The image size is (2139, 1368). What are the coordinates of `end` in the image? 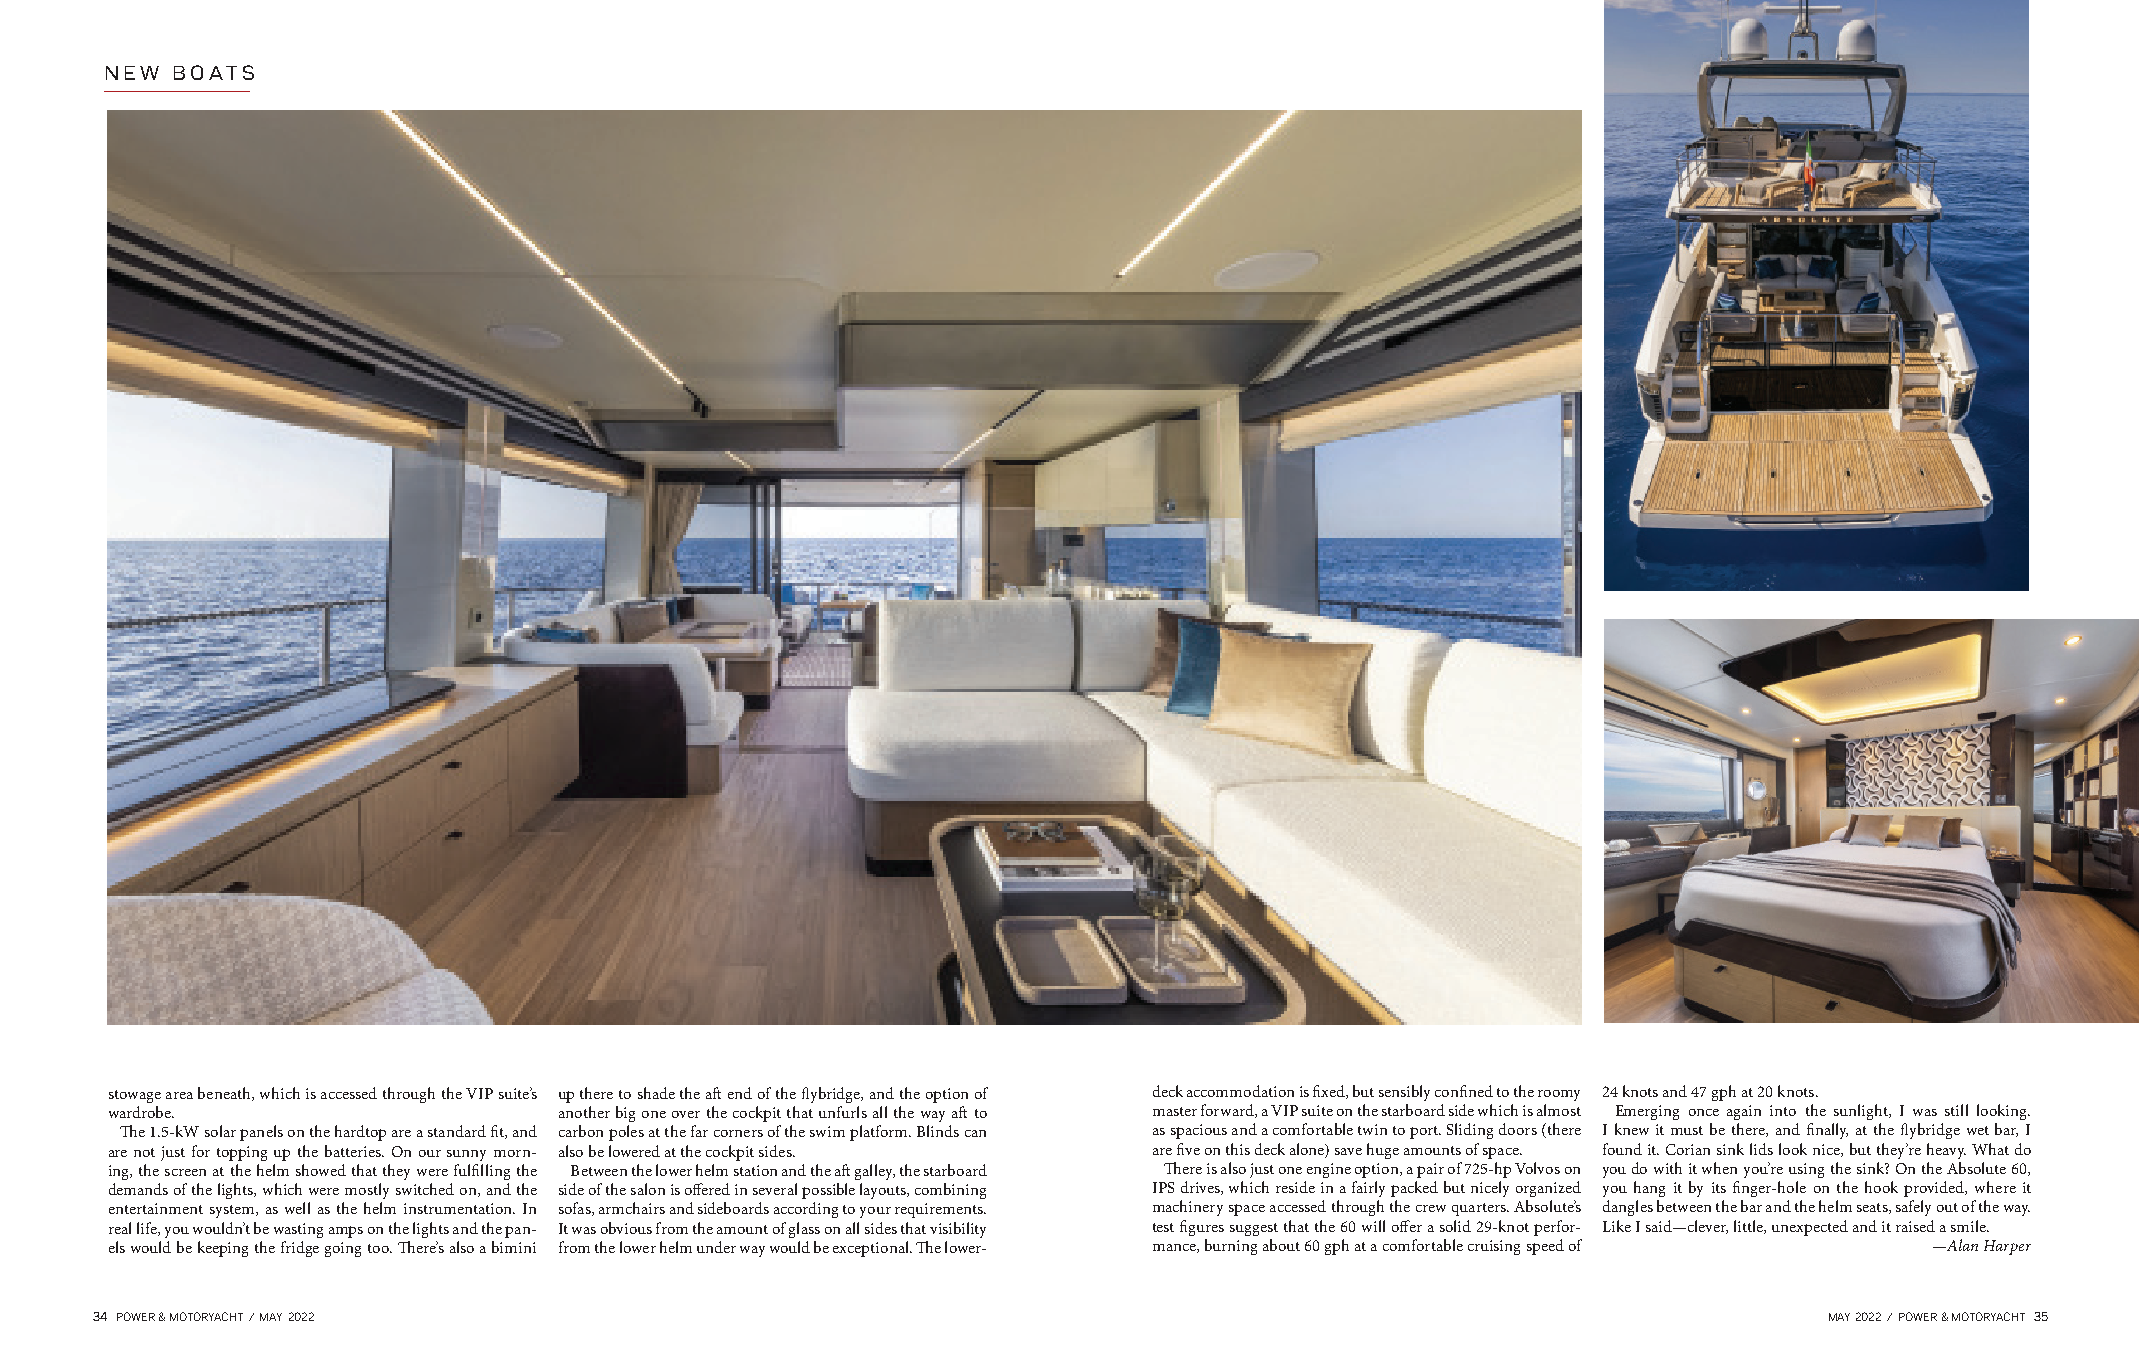 It's located at (740, 1093).
